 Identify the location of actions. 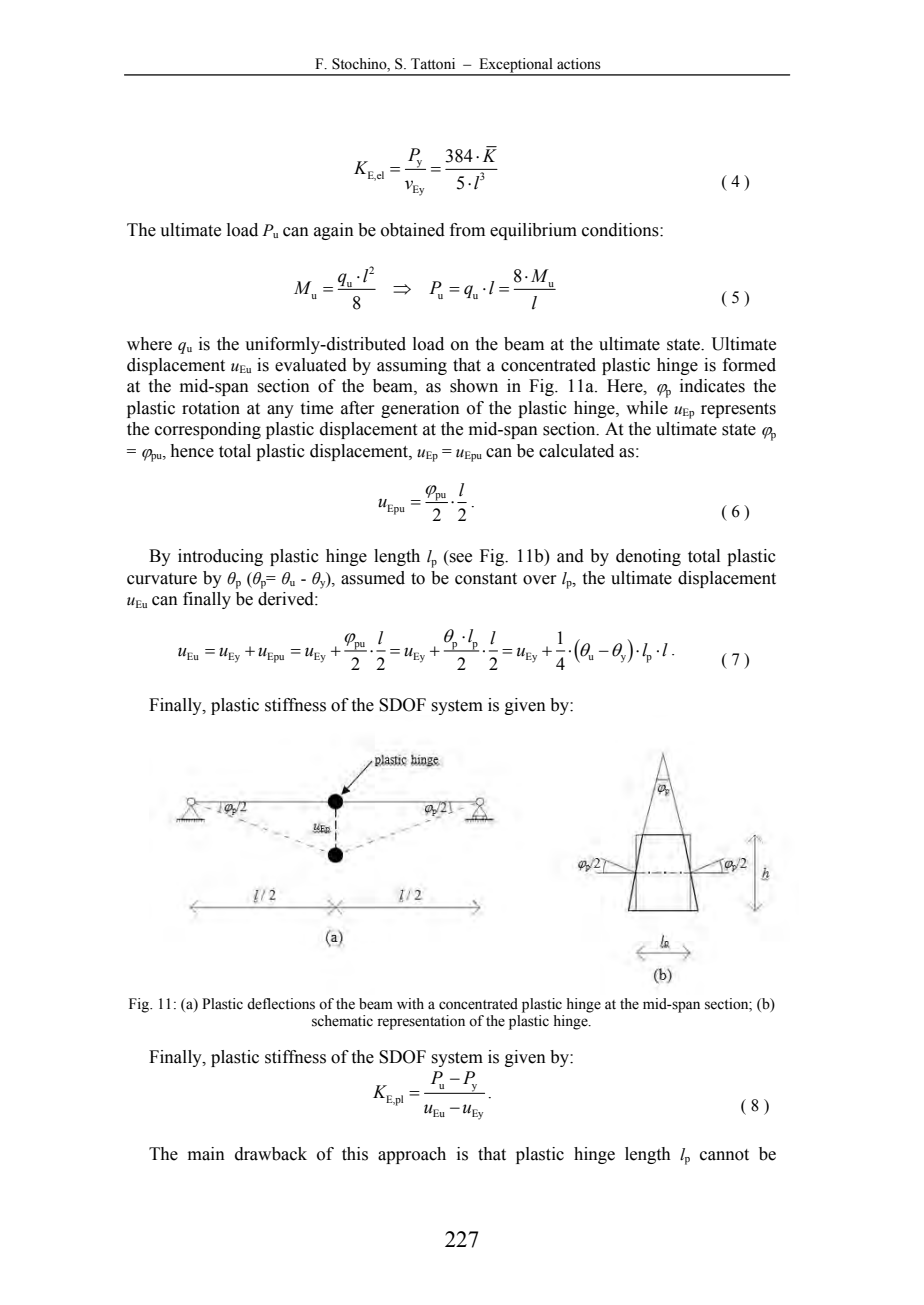
(579, 64).
